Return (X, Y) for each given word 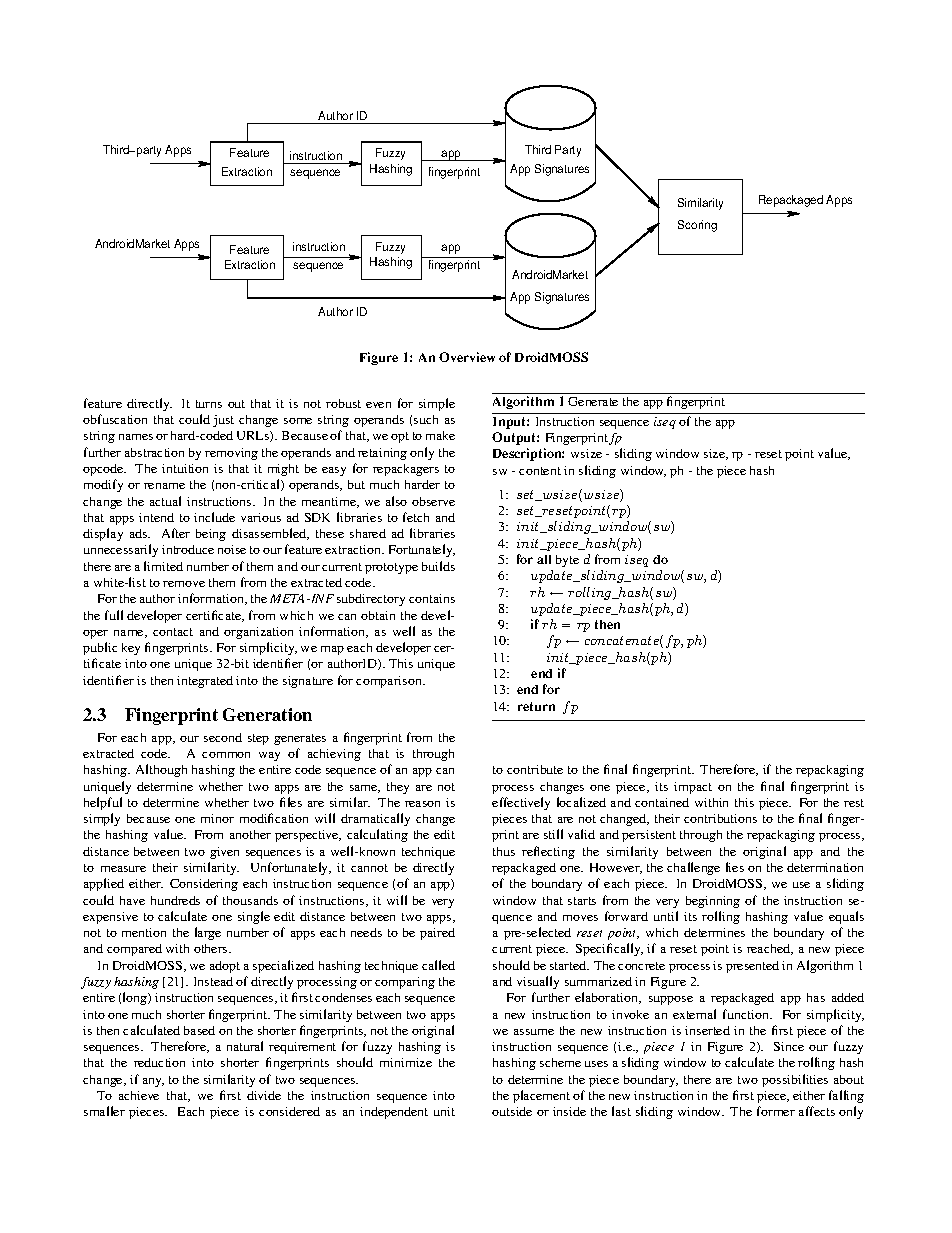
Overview (467, 357)
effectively (521, 803)
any (153, 1082)
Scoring (697, 226)
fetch (416, 517)
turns (209, 404)
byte (567, 561)
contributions (720, 818)
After (176, 533)
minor (217, 818)
